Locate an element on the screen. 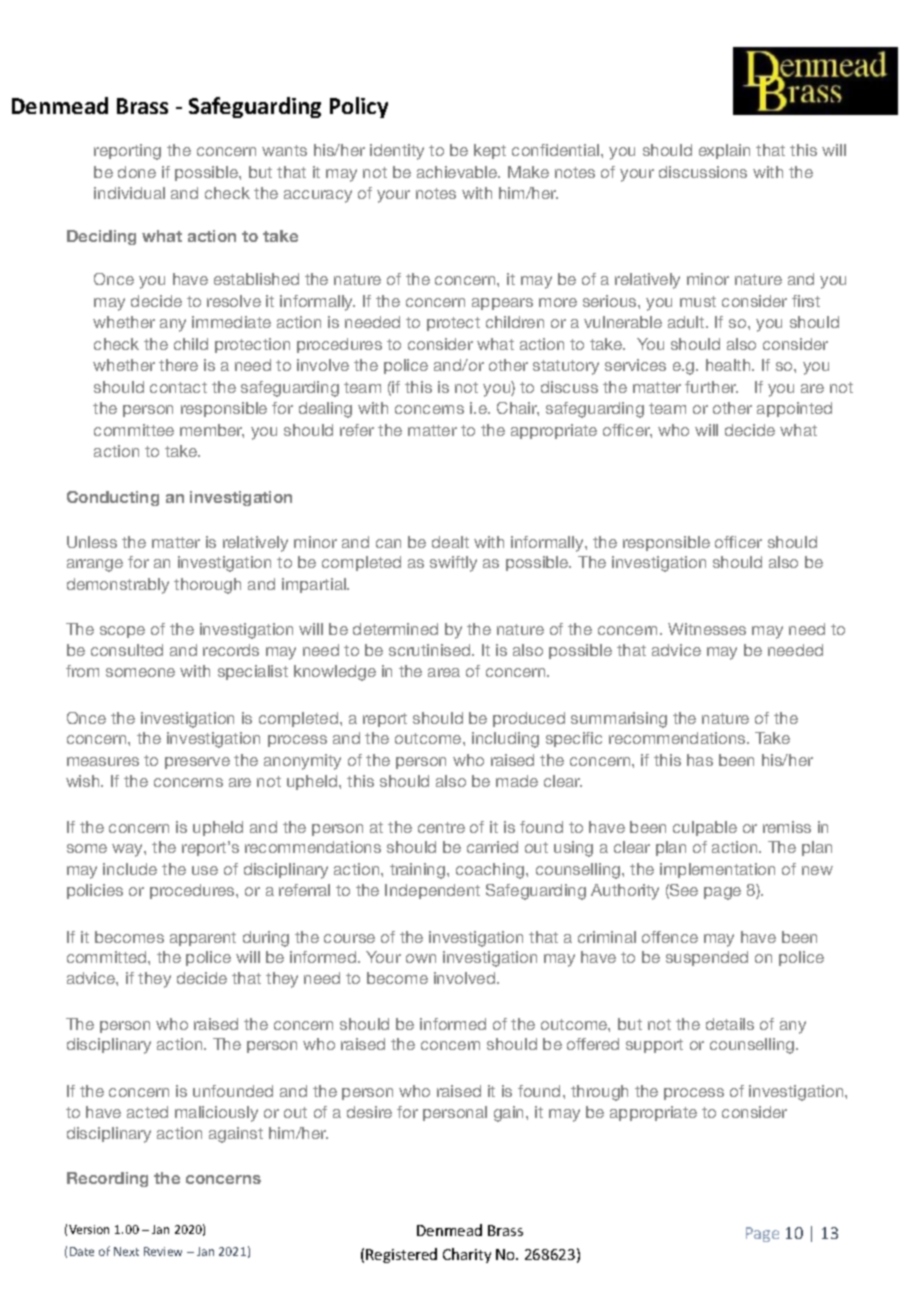  Review is located at coordinates (163, 1251).
